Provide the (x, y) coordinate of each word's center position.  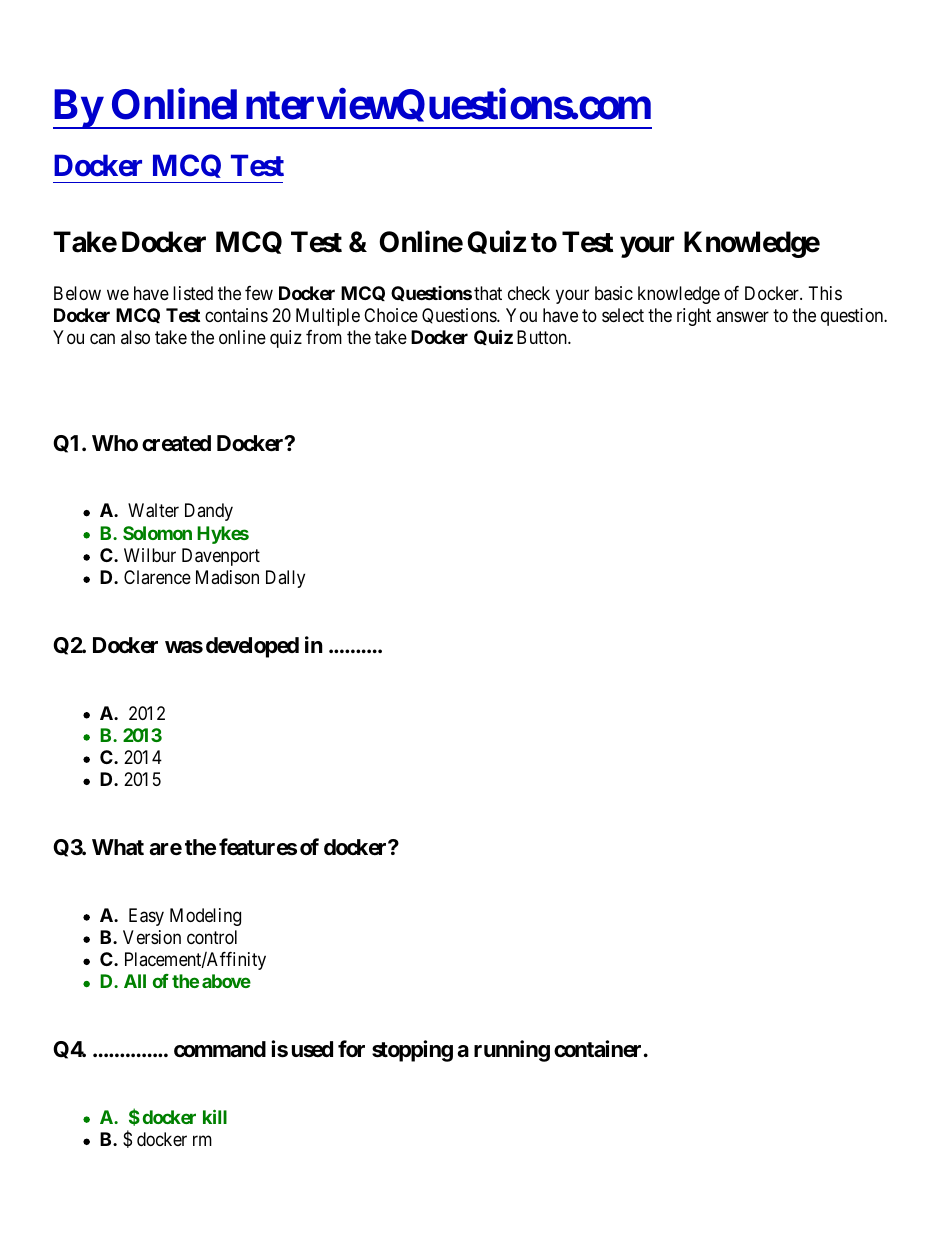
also (135, 337)
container (597, 1049)
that (488, 293)
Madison (227, 577)
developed (252, 647)
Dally (285, 579)
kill (215, 1116)
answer (742, 316)
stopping (412, 1051)
